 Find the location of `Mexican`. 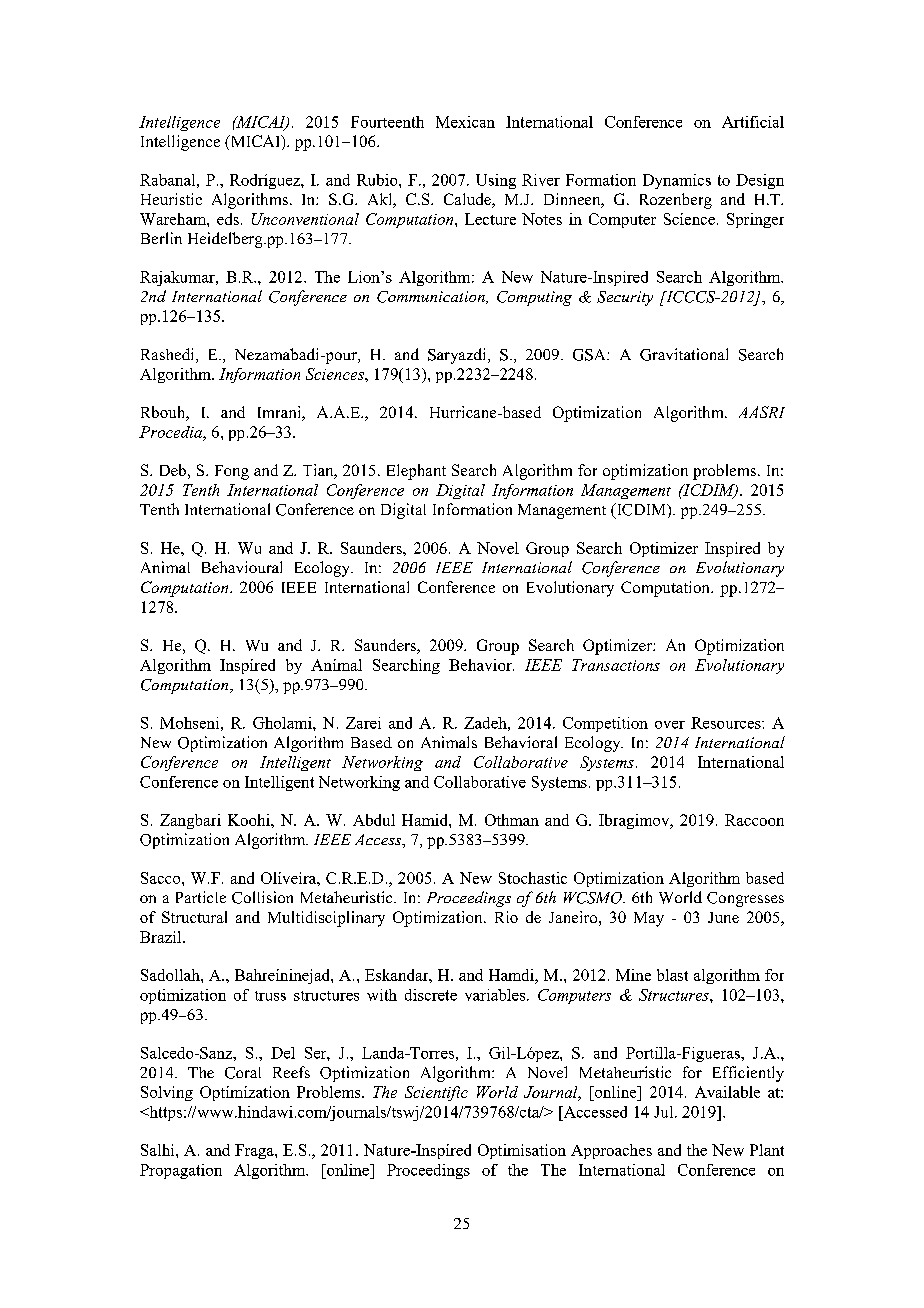

Mexican is located at coordinates (465, 122).
